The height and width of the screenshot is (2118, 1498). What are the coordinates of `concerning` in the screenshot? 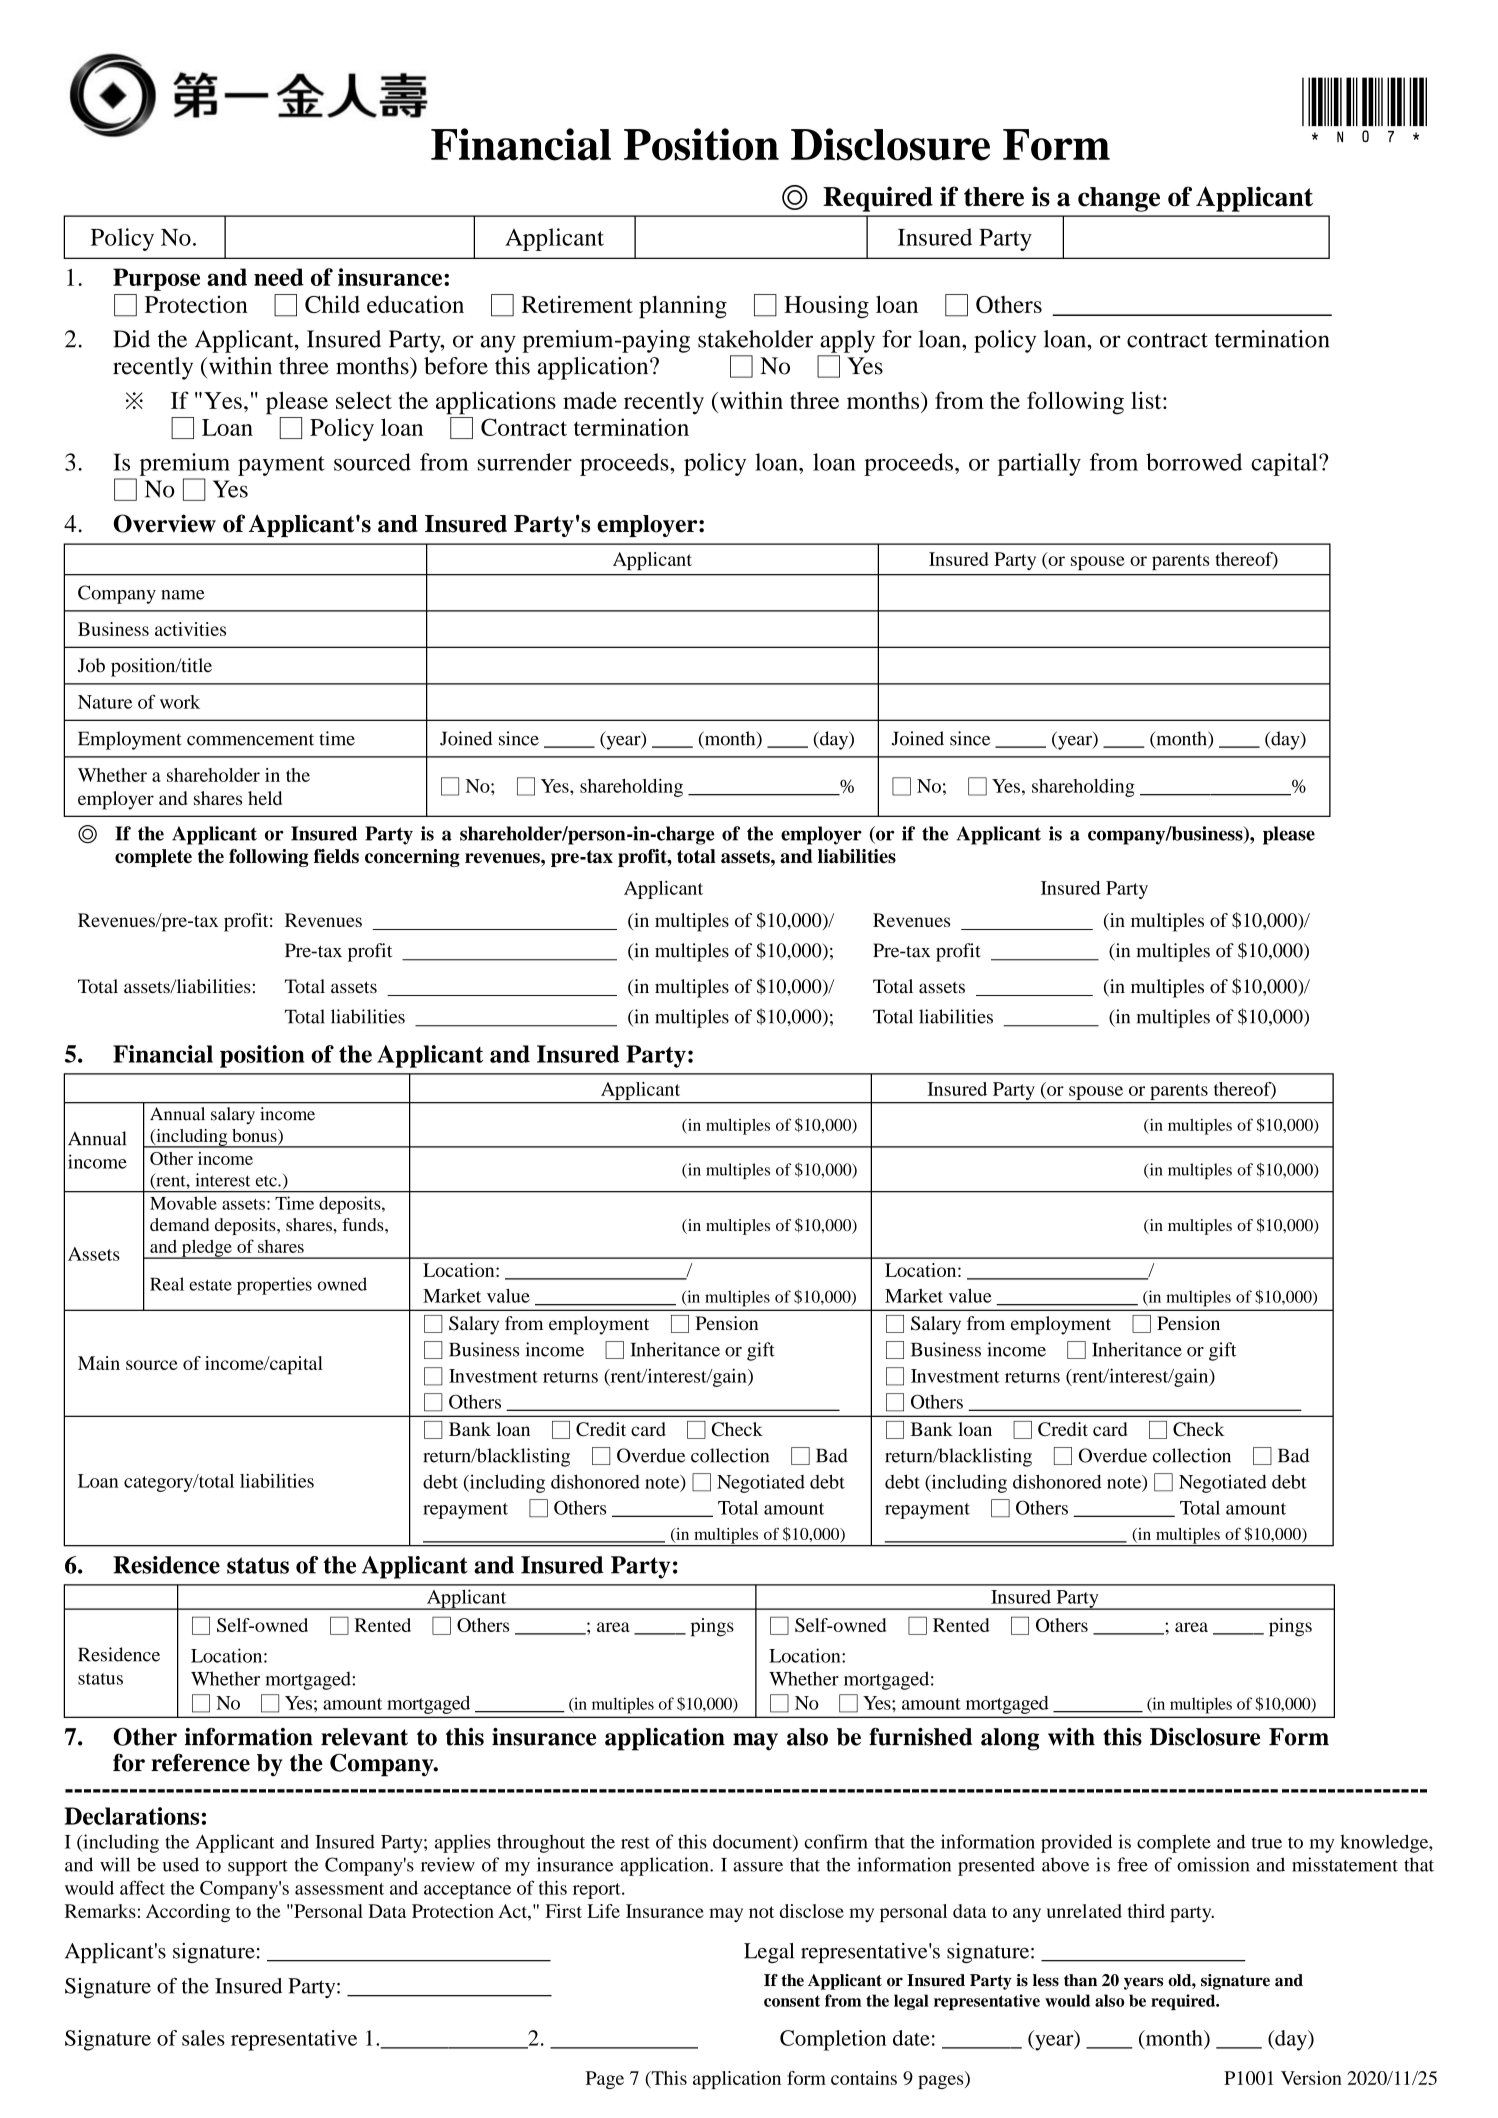 It's located at (412, 858).
